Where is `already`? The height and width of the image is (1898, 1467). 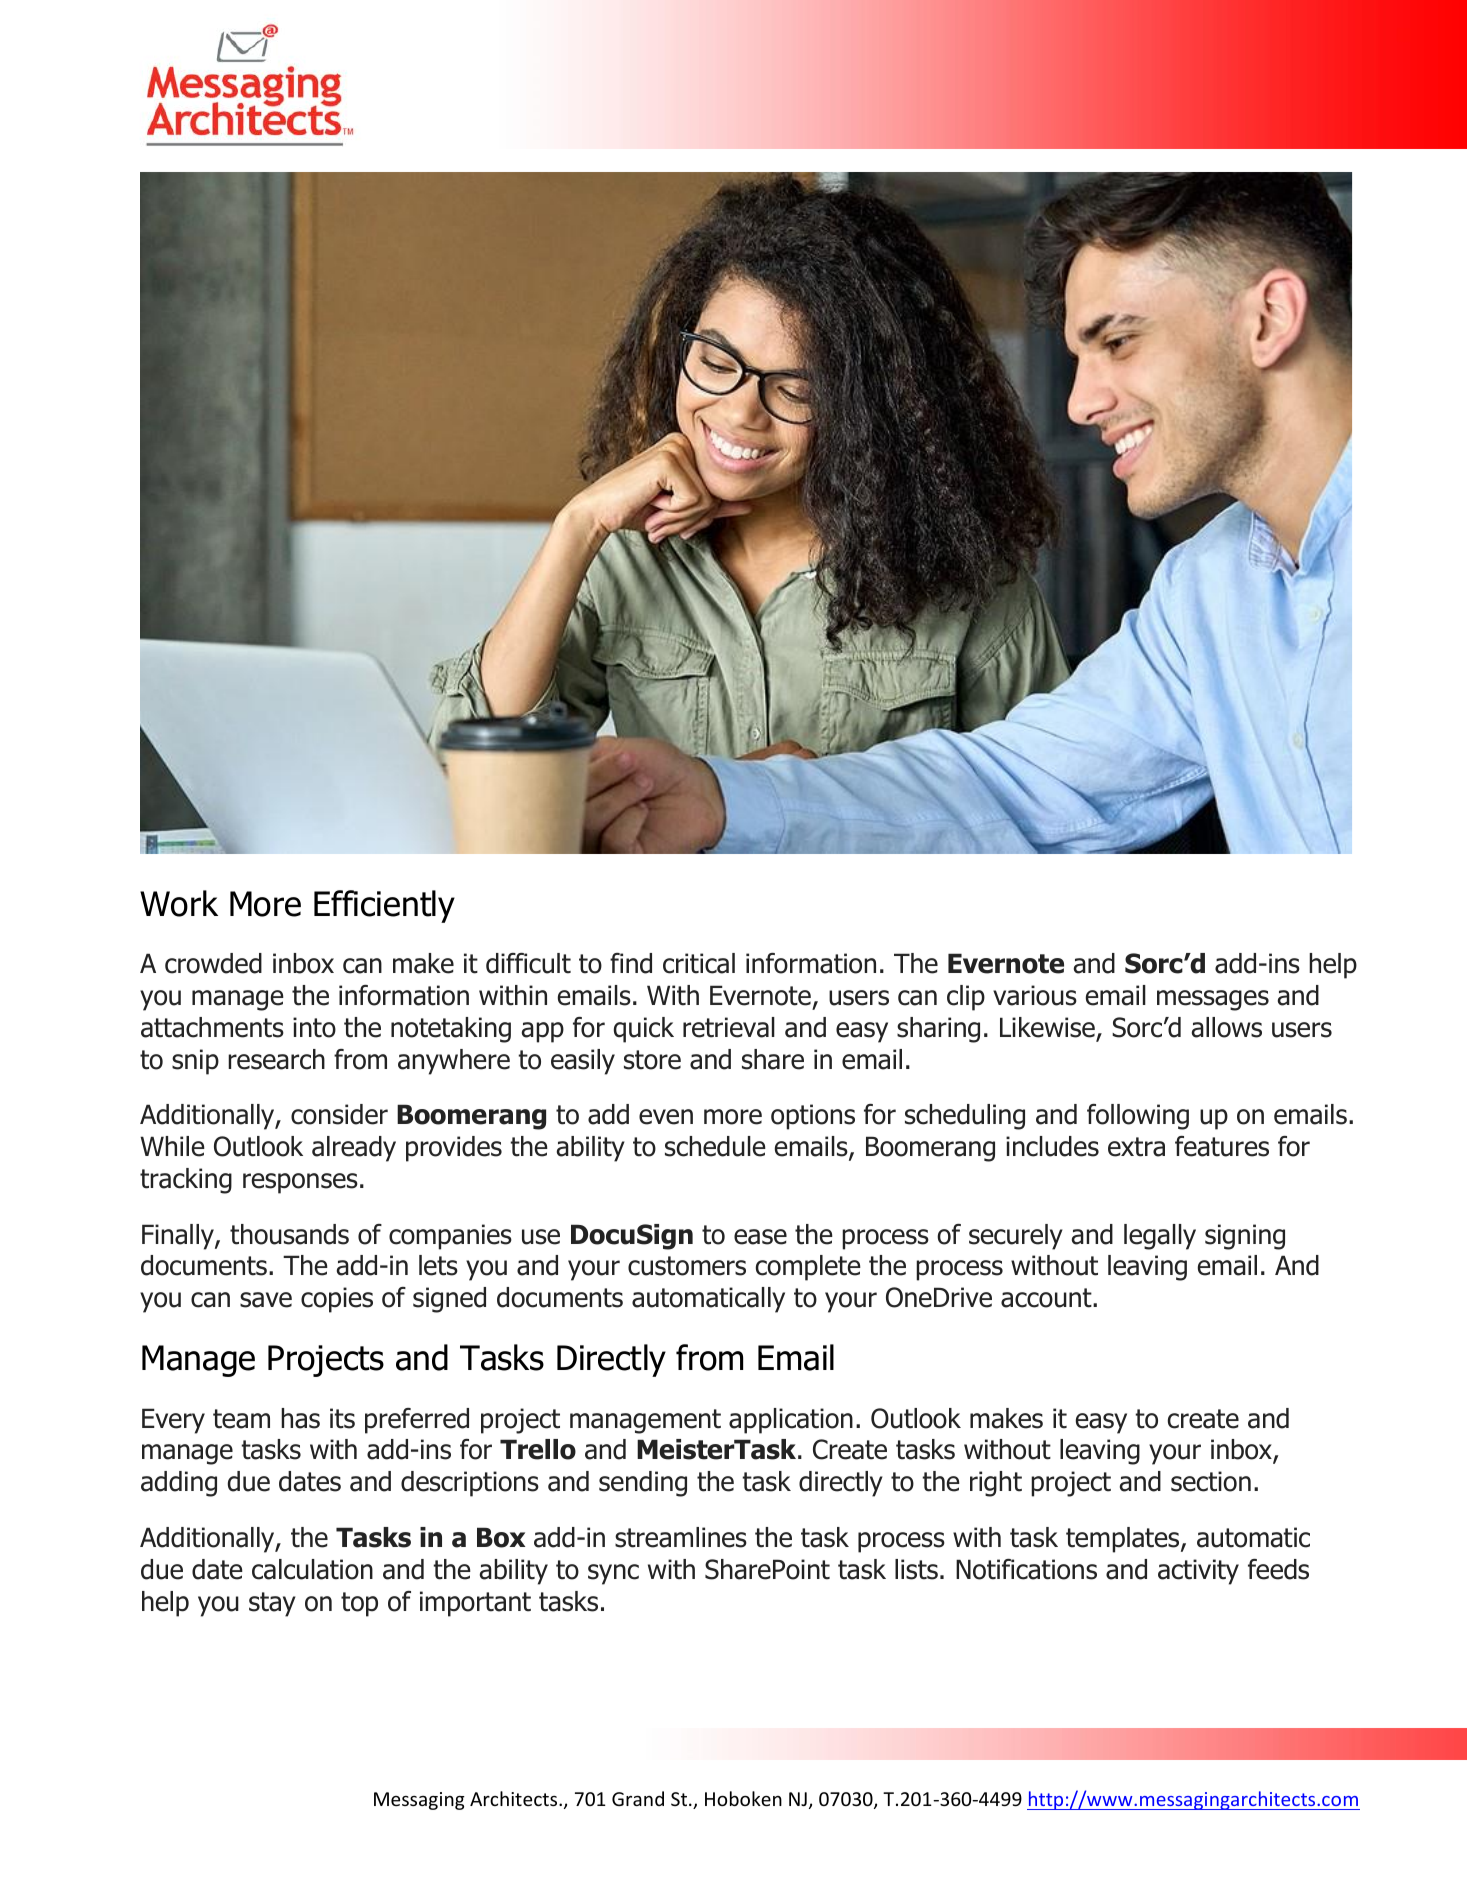
already is located at coordinates (354, 1149).
